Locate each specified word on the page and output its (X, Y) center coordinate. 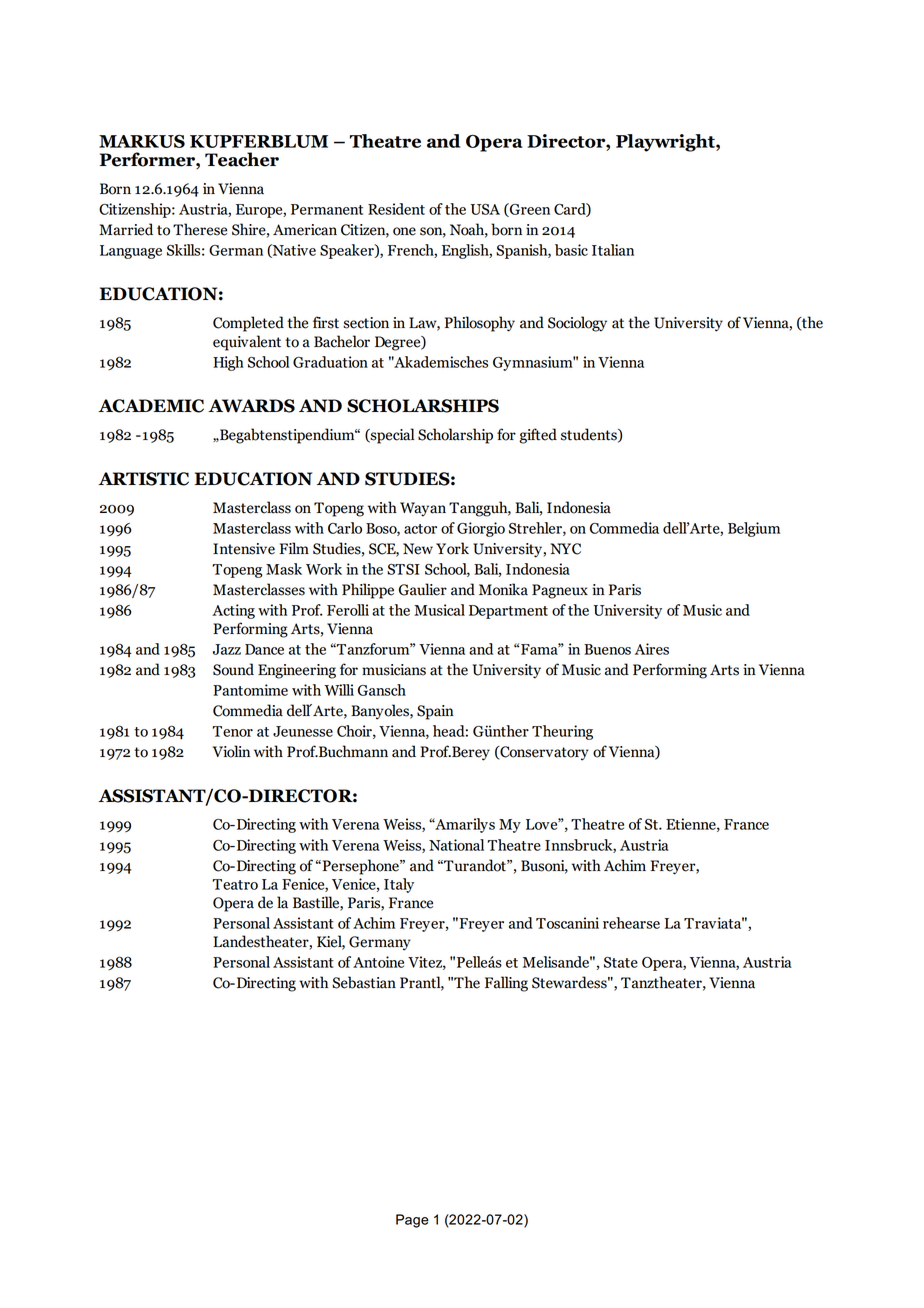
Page (412, 1221)
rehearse (631, 923)
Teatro (235, 884)
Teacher (242, 159)
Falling (506, 984)
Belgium (754, 529)
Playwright (666, 143)
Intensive (244, 549)
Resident (396, 209)
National (456, 845)
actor (420, 529)
